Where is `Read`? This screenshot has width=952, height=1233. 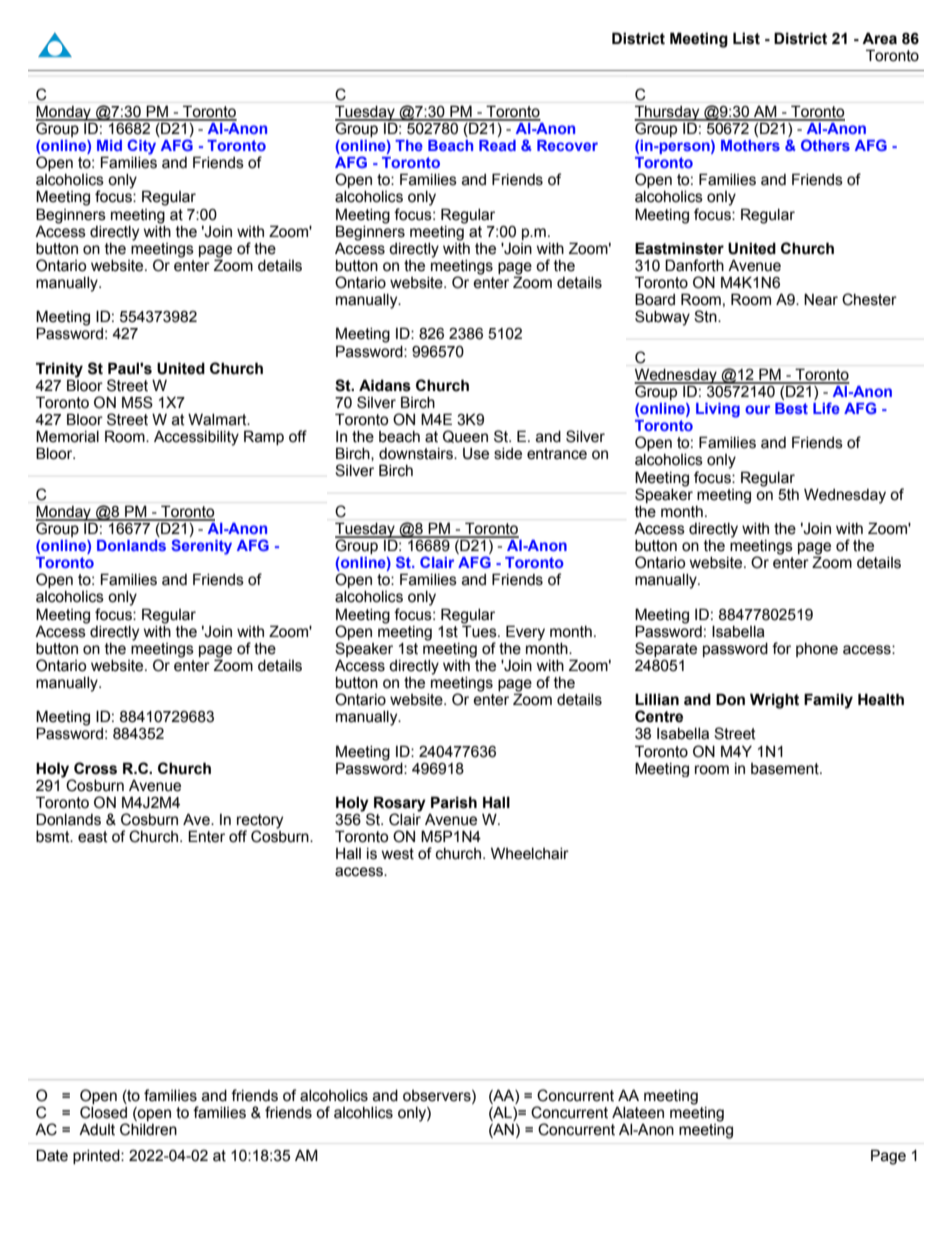
Read is located at coordinates (497, 145).
